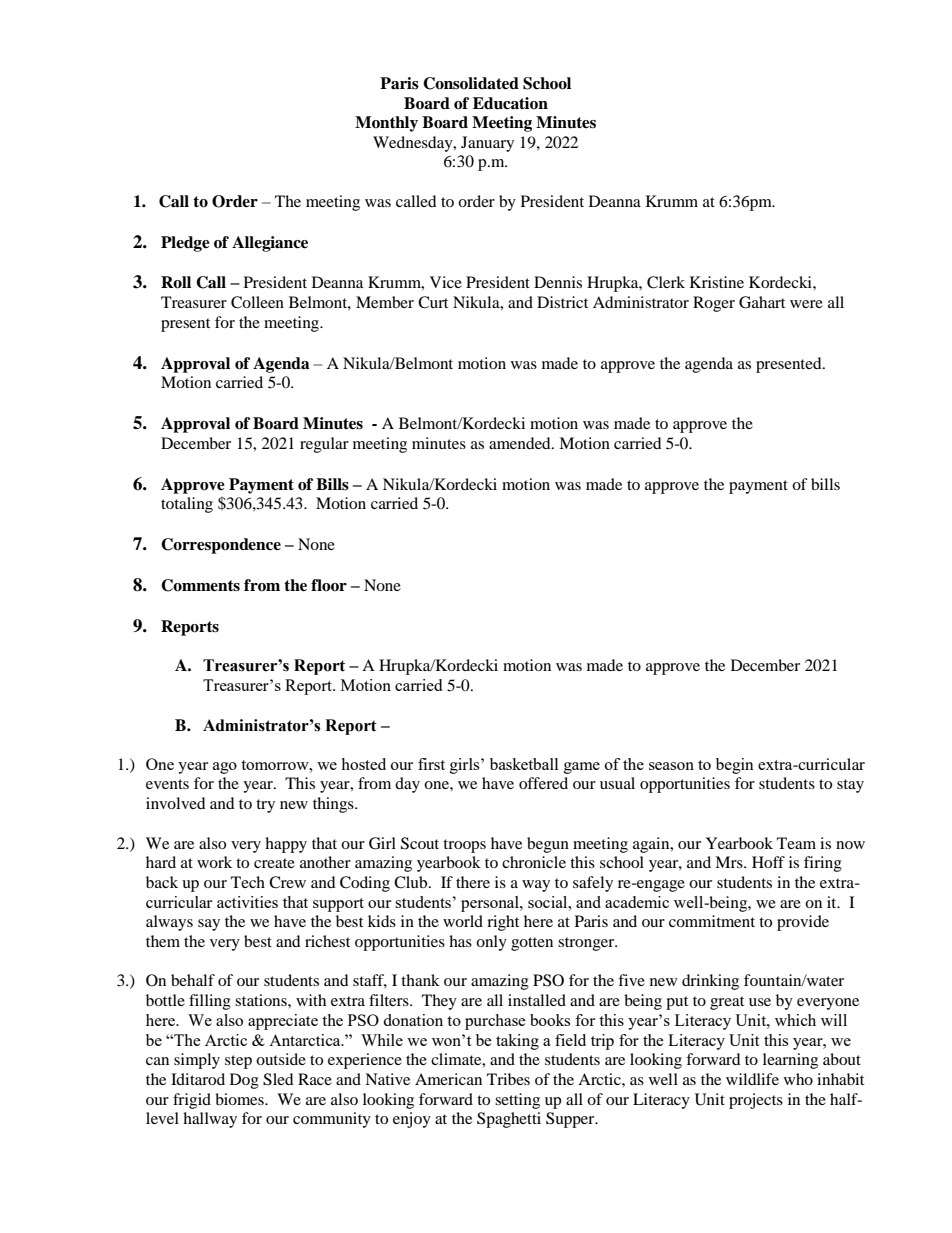 This screenshot has width=952, height=1233. I want to click on Tribes, so click(508, 1079).
